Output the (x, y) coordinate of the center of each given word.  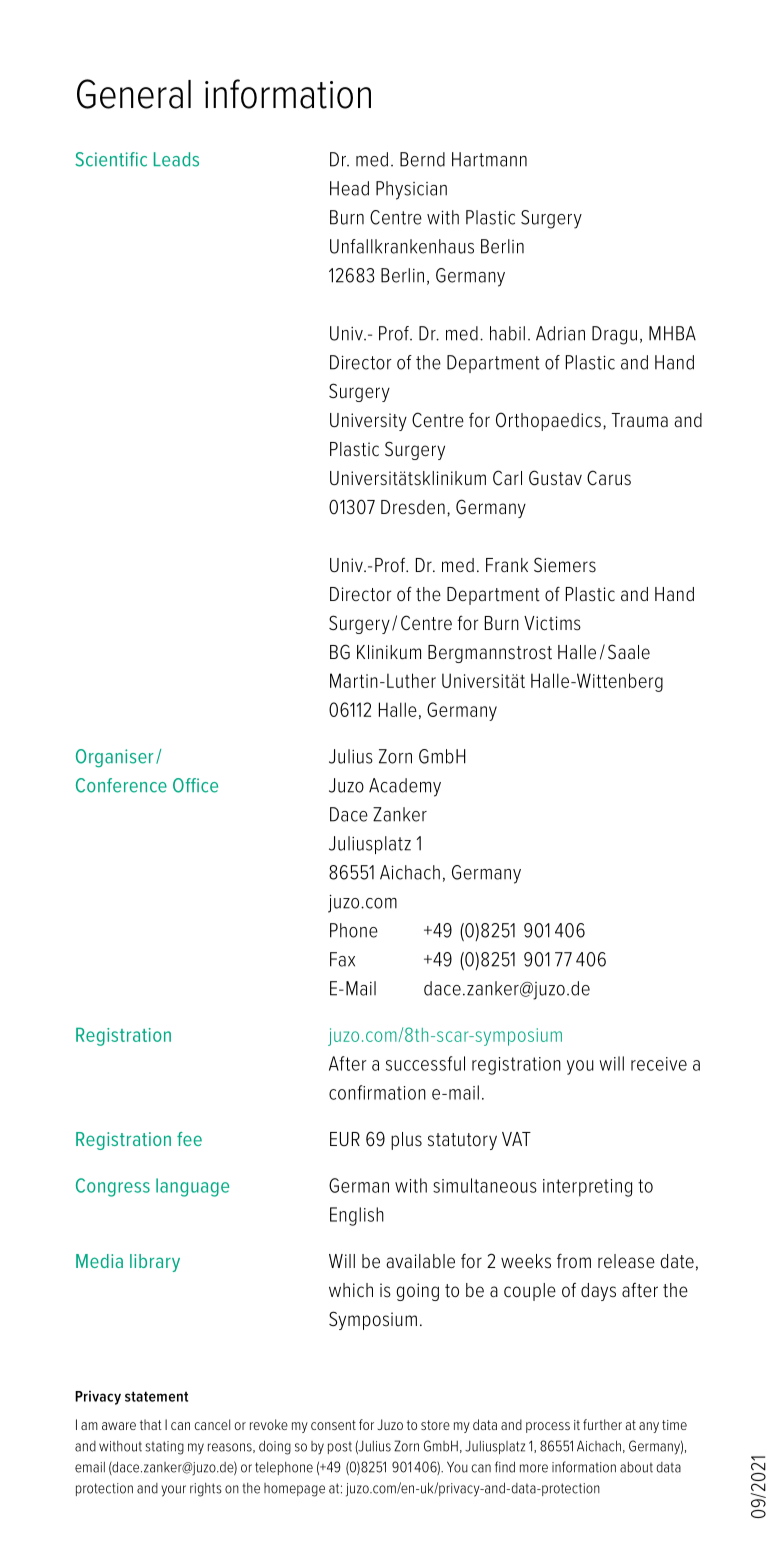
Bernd (422, 159)
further (602, 1424)
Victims (552, 623)
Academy (405, 787)
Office (195, 785)
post (340, 1447)
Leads (176, 159)
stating (164, 1448)
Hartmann (489, 159)
